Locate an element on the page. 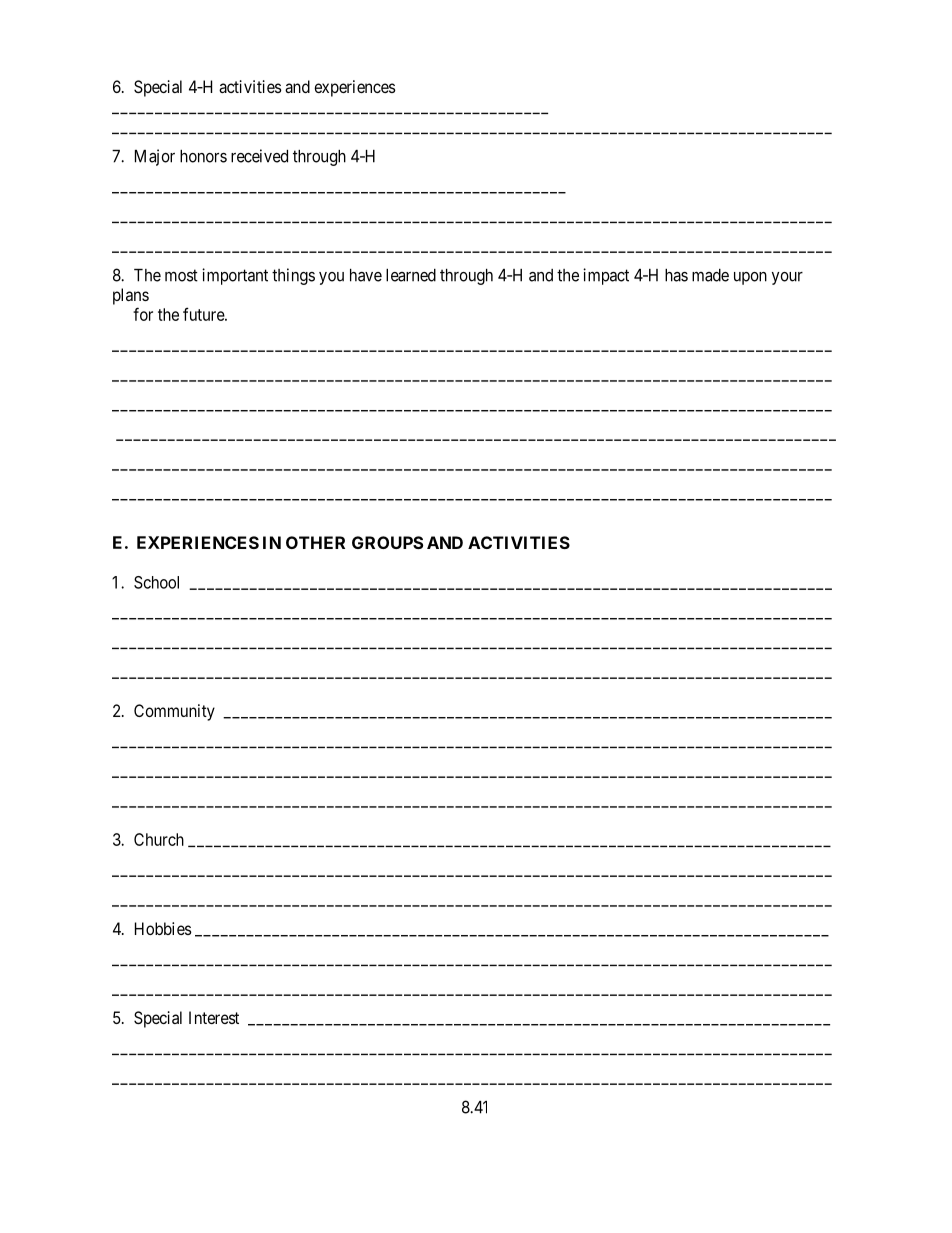  Interest is located at coordinates (214, 1017).
